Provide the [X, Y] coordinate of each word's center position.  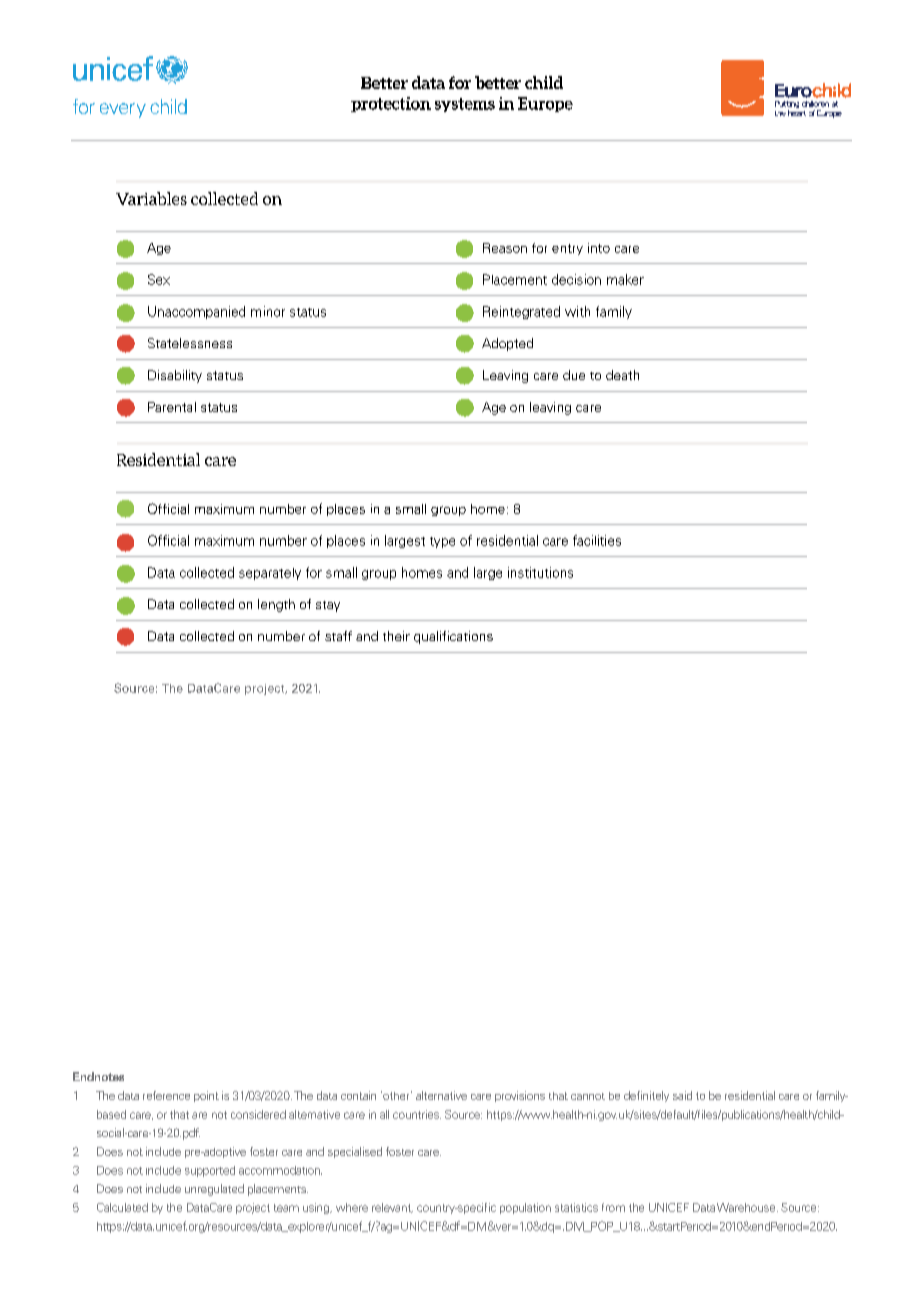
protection [391, 104]
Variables [151, 198]
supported [210, 1171]
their [396, 636]
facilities [597, 540]
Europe [545, 104]
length [276, 605]
